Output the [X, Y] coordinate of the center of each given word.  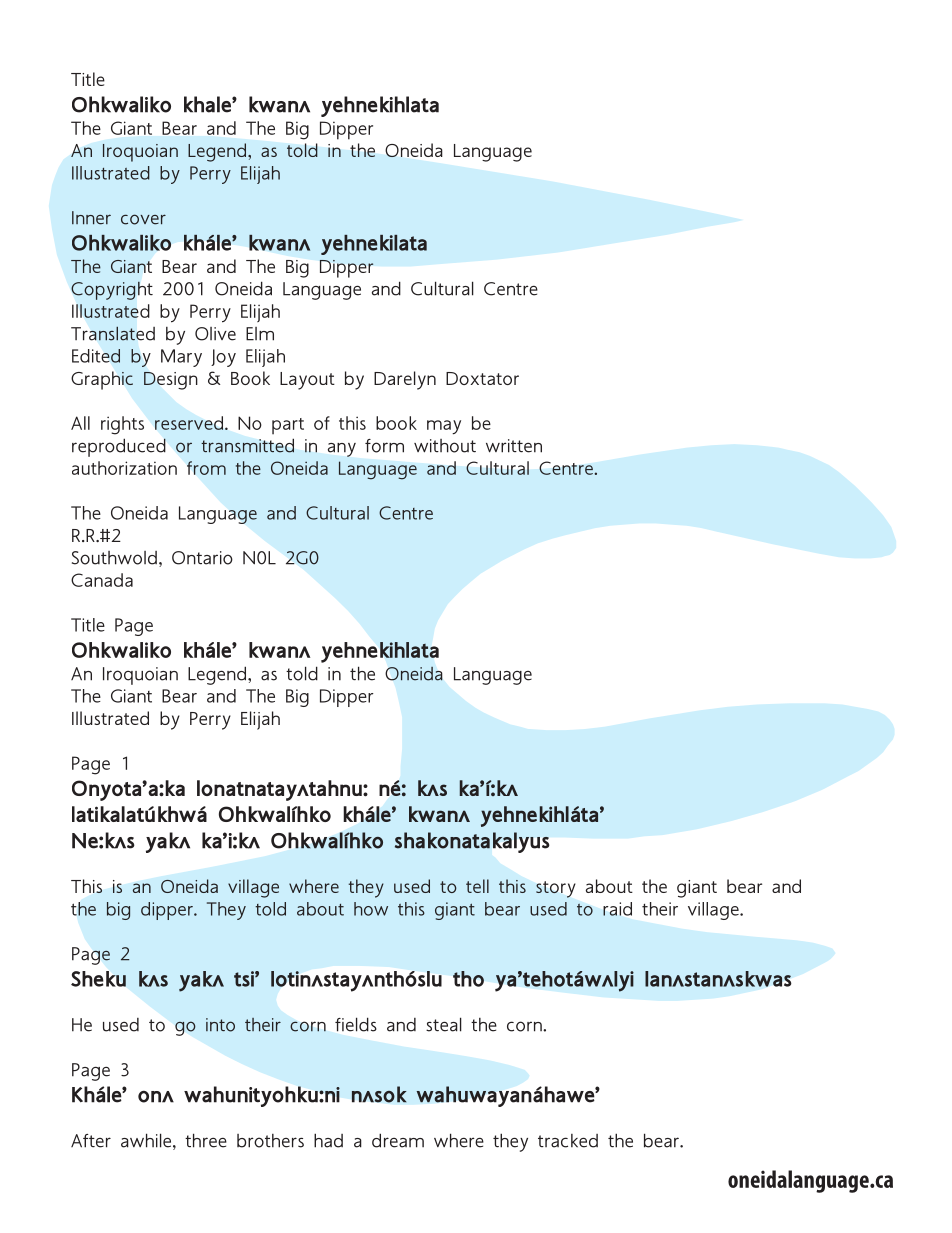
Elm [260, 334]
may [444, 427]
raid [617, 909]
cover [143, 219]
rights [122, 425]
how [371, 909]
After [91, 1141]
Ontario [202, 558]
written [514, 446]
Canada [102, 580]
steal [444, 1024]
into [220, 1025]
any [342, 450]
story [556, 889]
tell [477, 886]
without [445, 446]
